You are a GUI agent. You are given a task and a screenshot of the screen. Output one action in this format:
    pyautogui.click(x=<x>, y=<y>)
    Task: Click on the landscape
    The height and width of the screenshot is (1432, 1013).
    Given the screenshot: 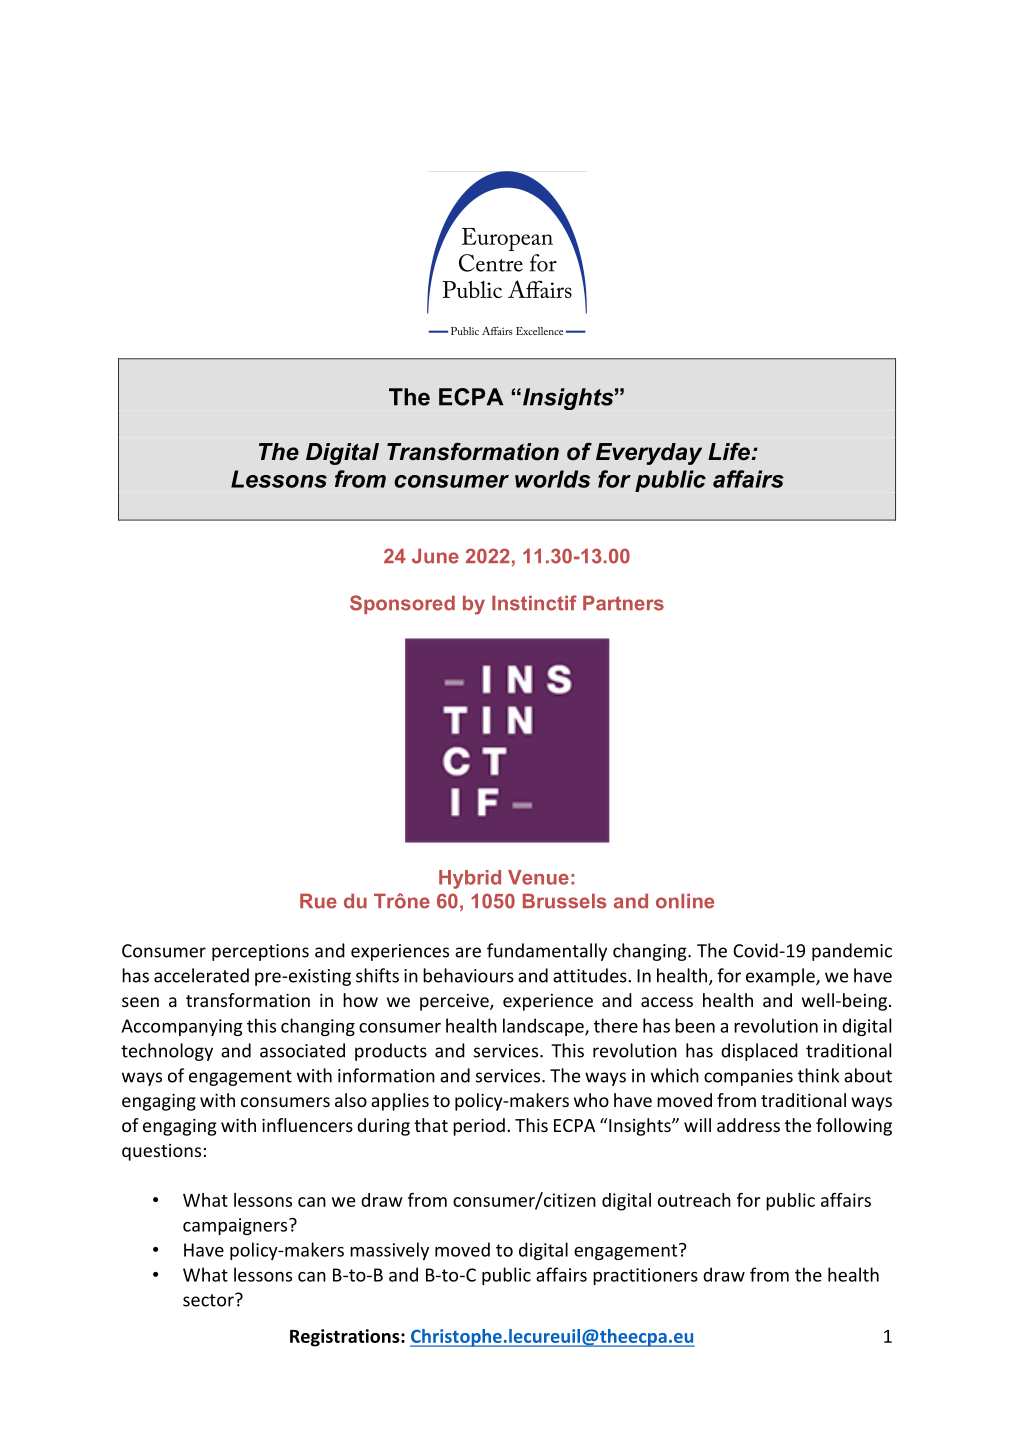 What is the action you would take?
    pyautogui.click(x=544, y=1027)
